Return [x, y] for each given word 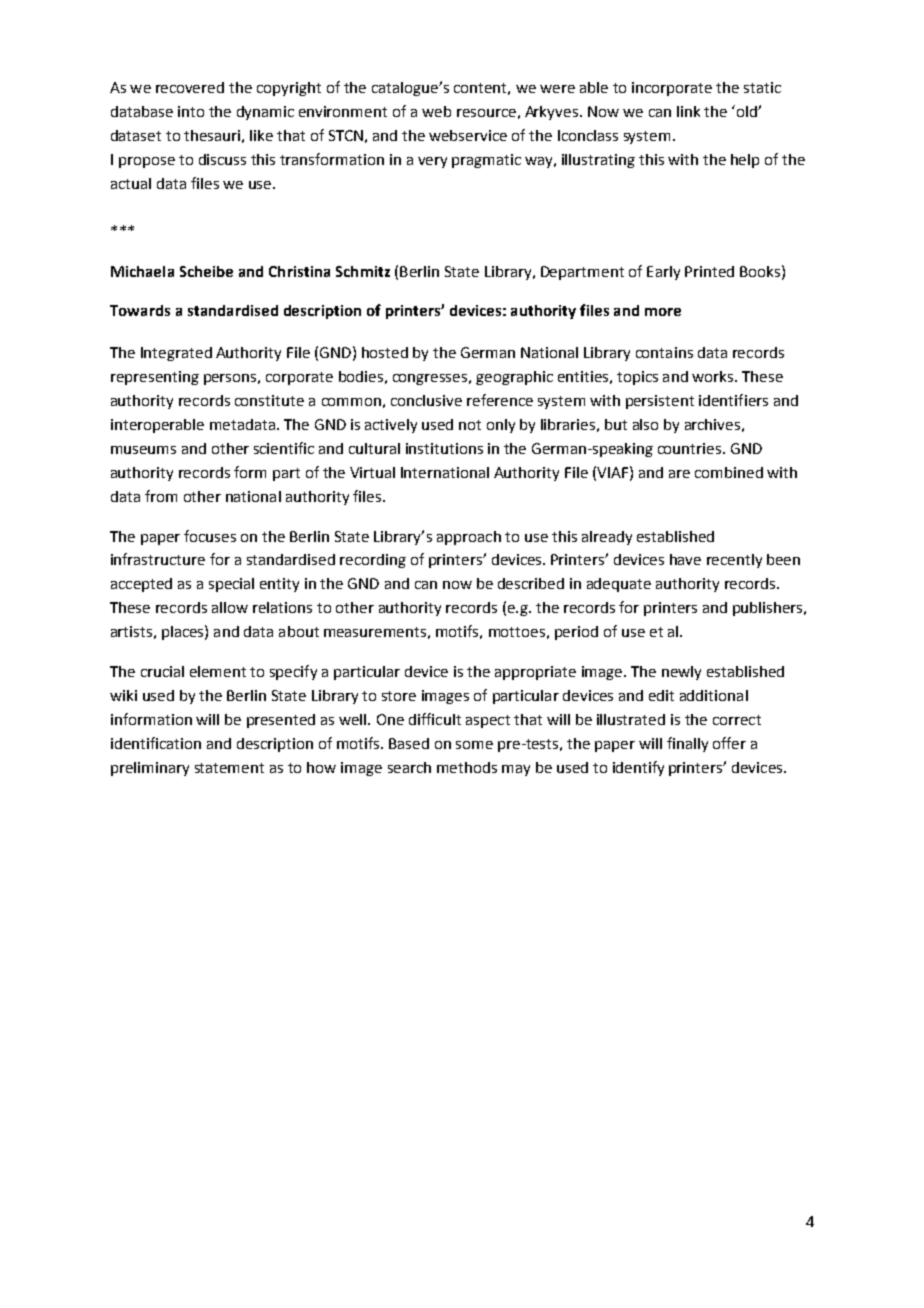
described [531, 583]
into [191, 111]
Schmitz [363, 271]
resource [486, 113]
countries [691, 448]
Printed [709, 271]
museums [143, 450]
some [474, 745]
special [231, 585]
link [688, 111]
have [685, 559]
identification [156, 743]
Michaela [142, 271]
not [470, 425]
